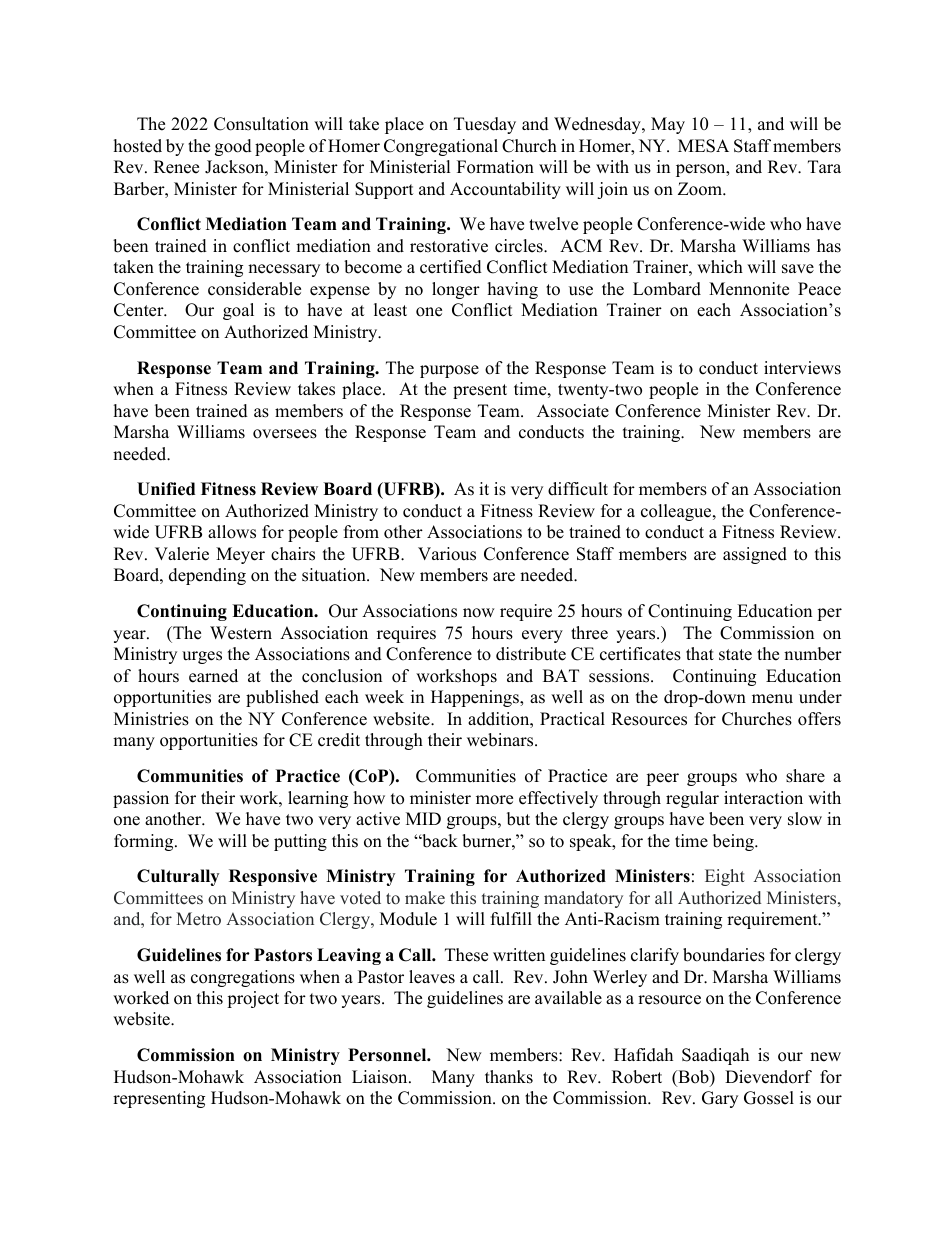 This screenshot has height=1233, width=952. Describe the element at coordinates (479, 613) in the screenshot. I see `now` at that location.
